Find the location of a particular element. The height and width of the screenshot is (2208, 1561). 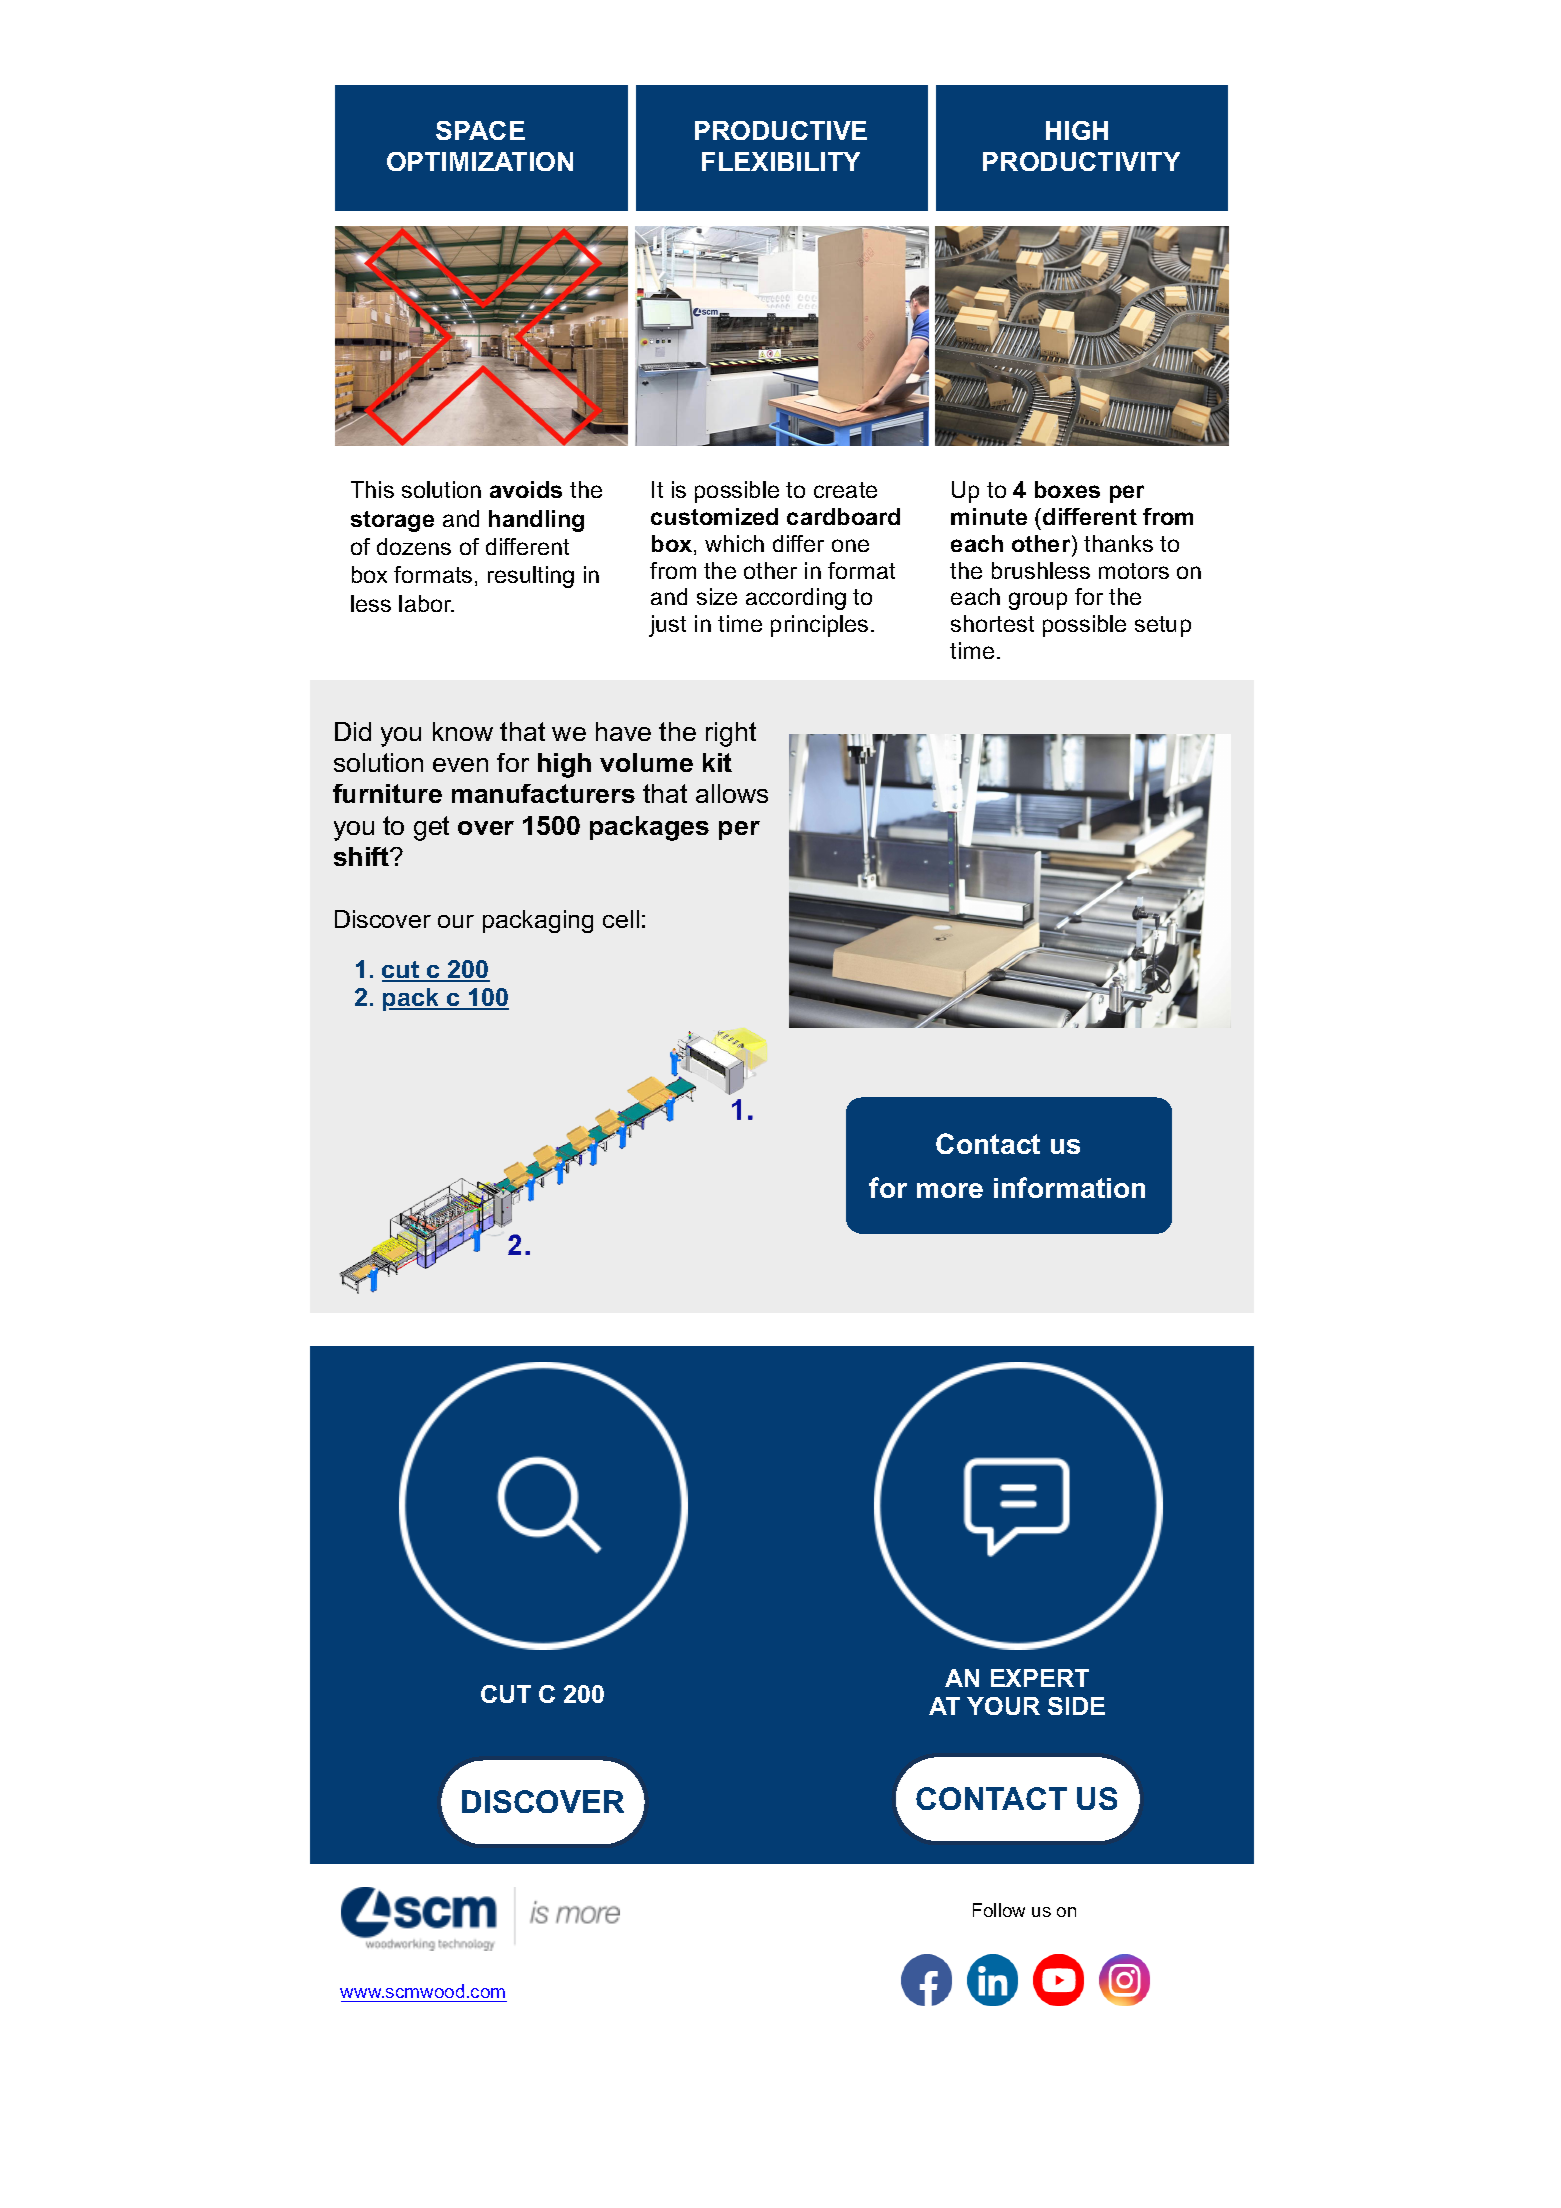

YOUR is located at coordinates (1003, 1706).
